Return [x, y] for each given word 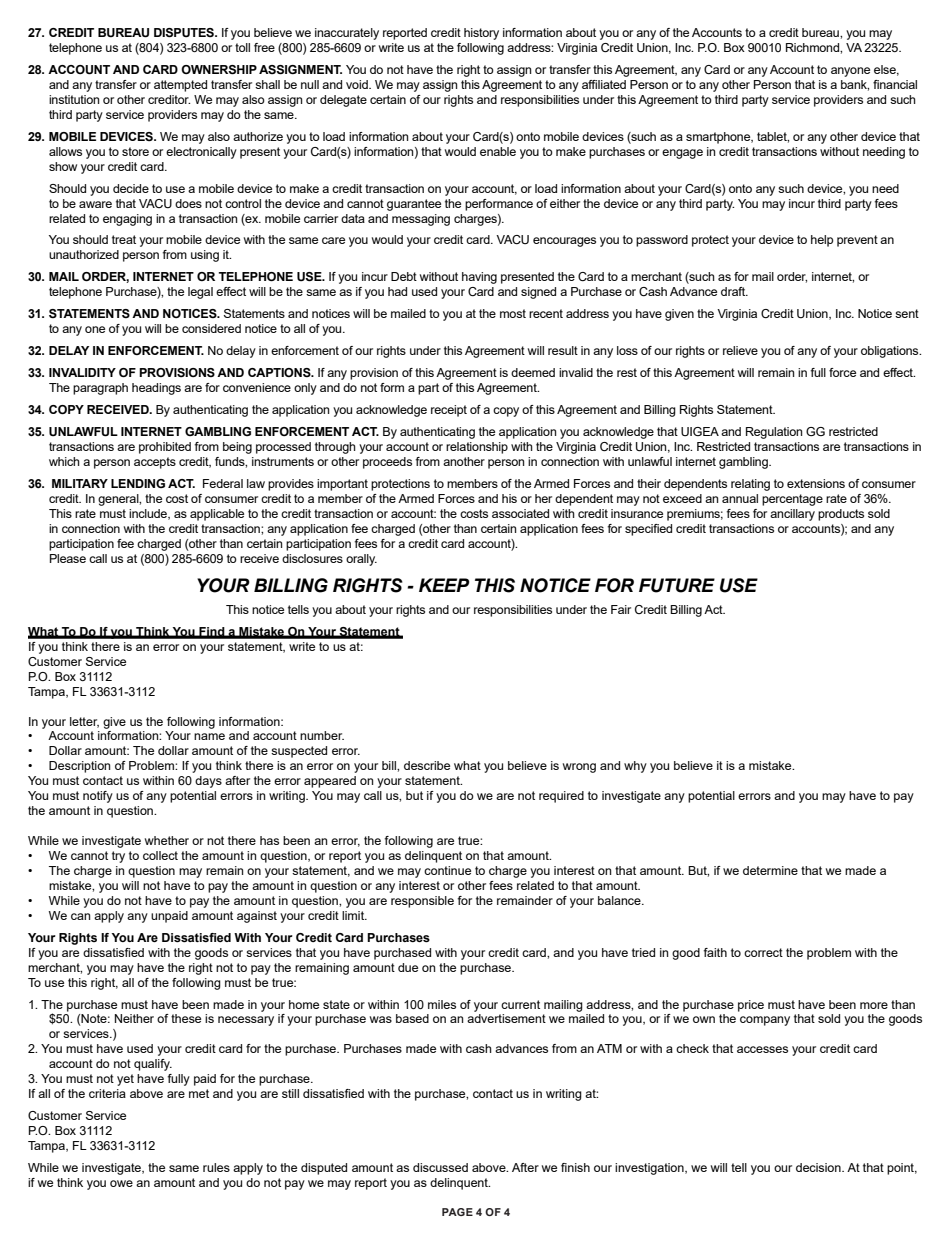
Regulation [774, 433]
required [561, 797]
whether [167, 840]
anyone [850, 72]
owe [121, 1183]
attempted [180, 86]
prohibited [165, 448]
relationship [477, 448]
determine [770, 870]
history [481, 34]
